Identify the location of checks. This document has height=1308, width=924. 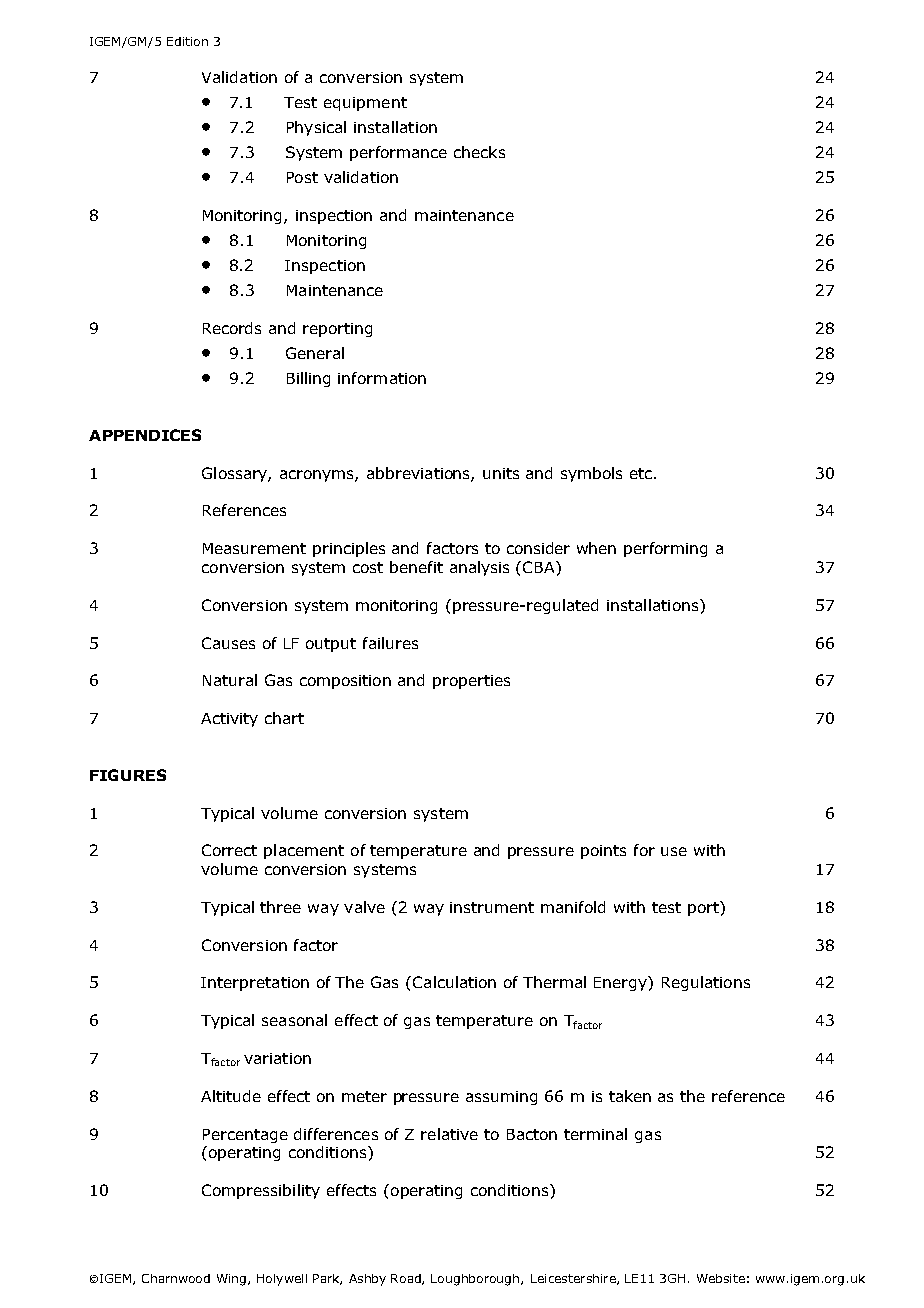
(479, 152).
